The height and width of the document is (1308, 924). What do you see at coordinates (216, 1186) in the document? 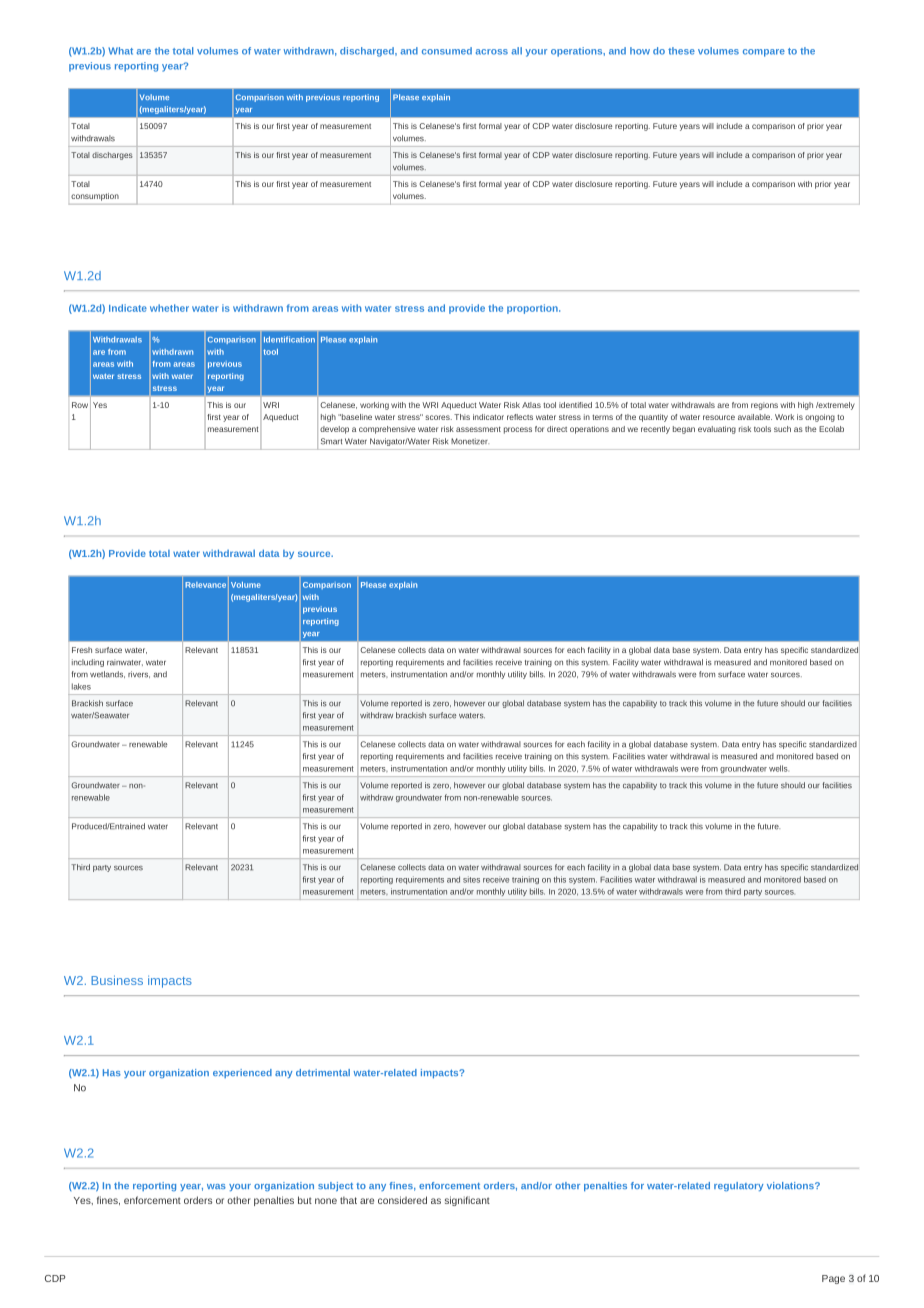
I see `was` at bounding box center [216, 1186].
